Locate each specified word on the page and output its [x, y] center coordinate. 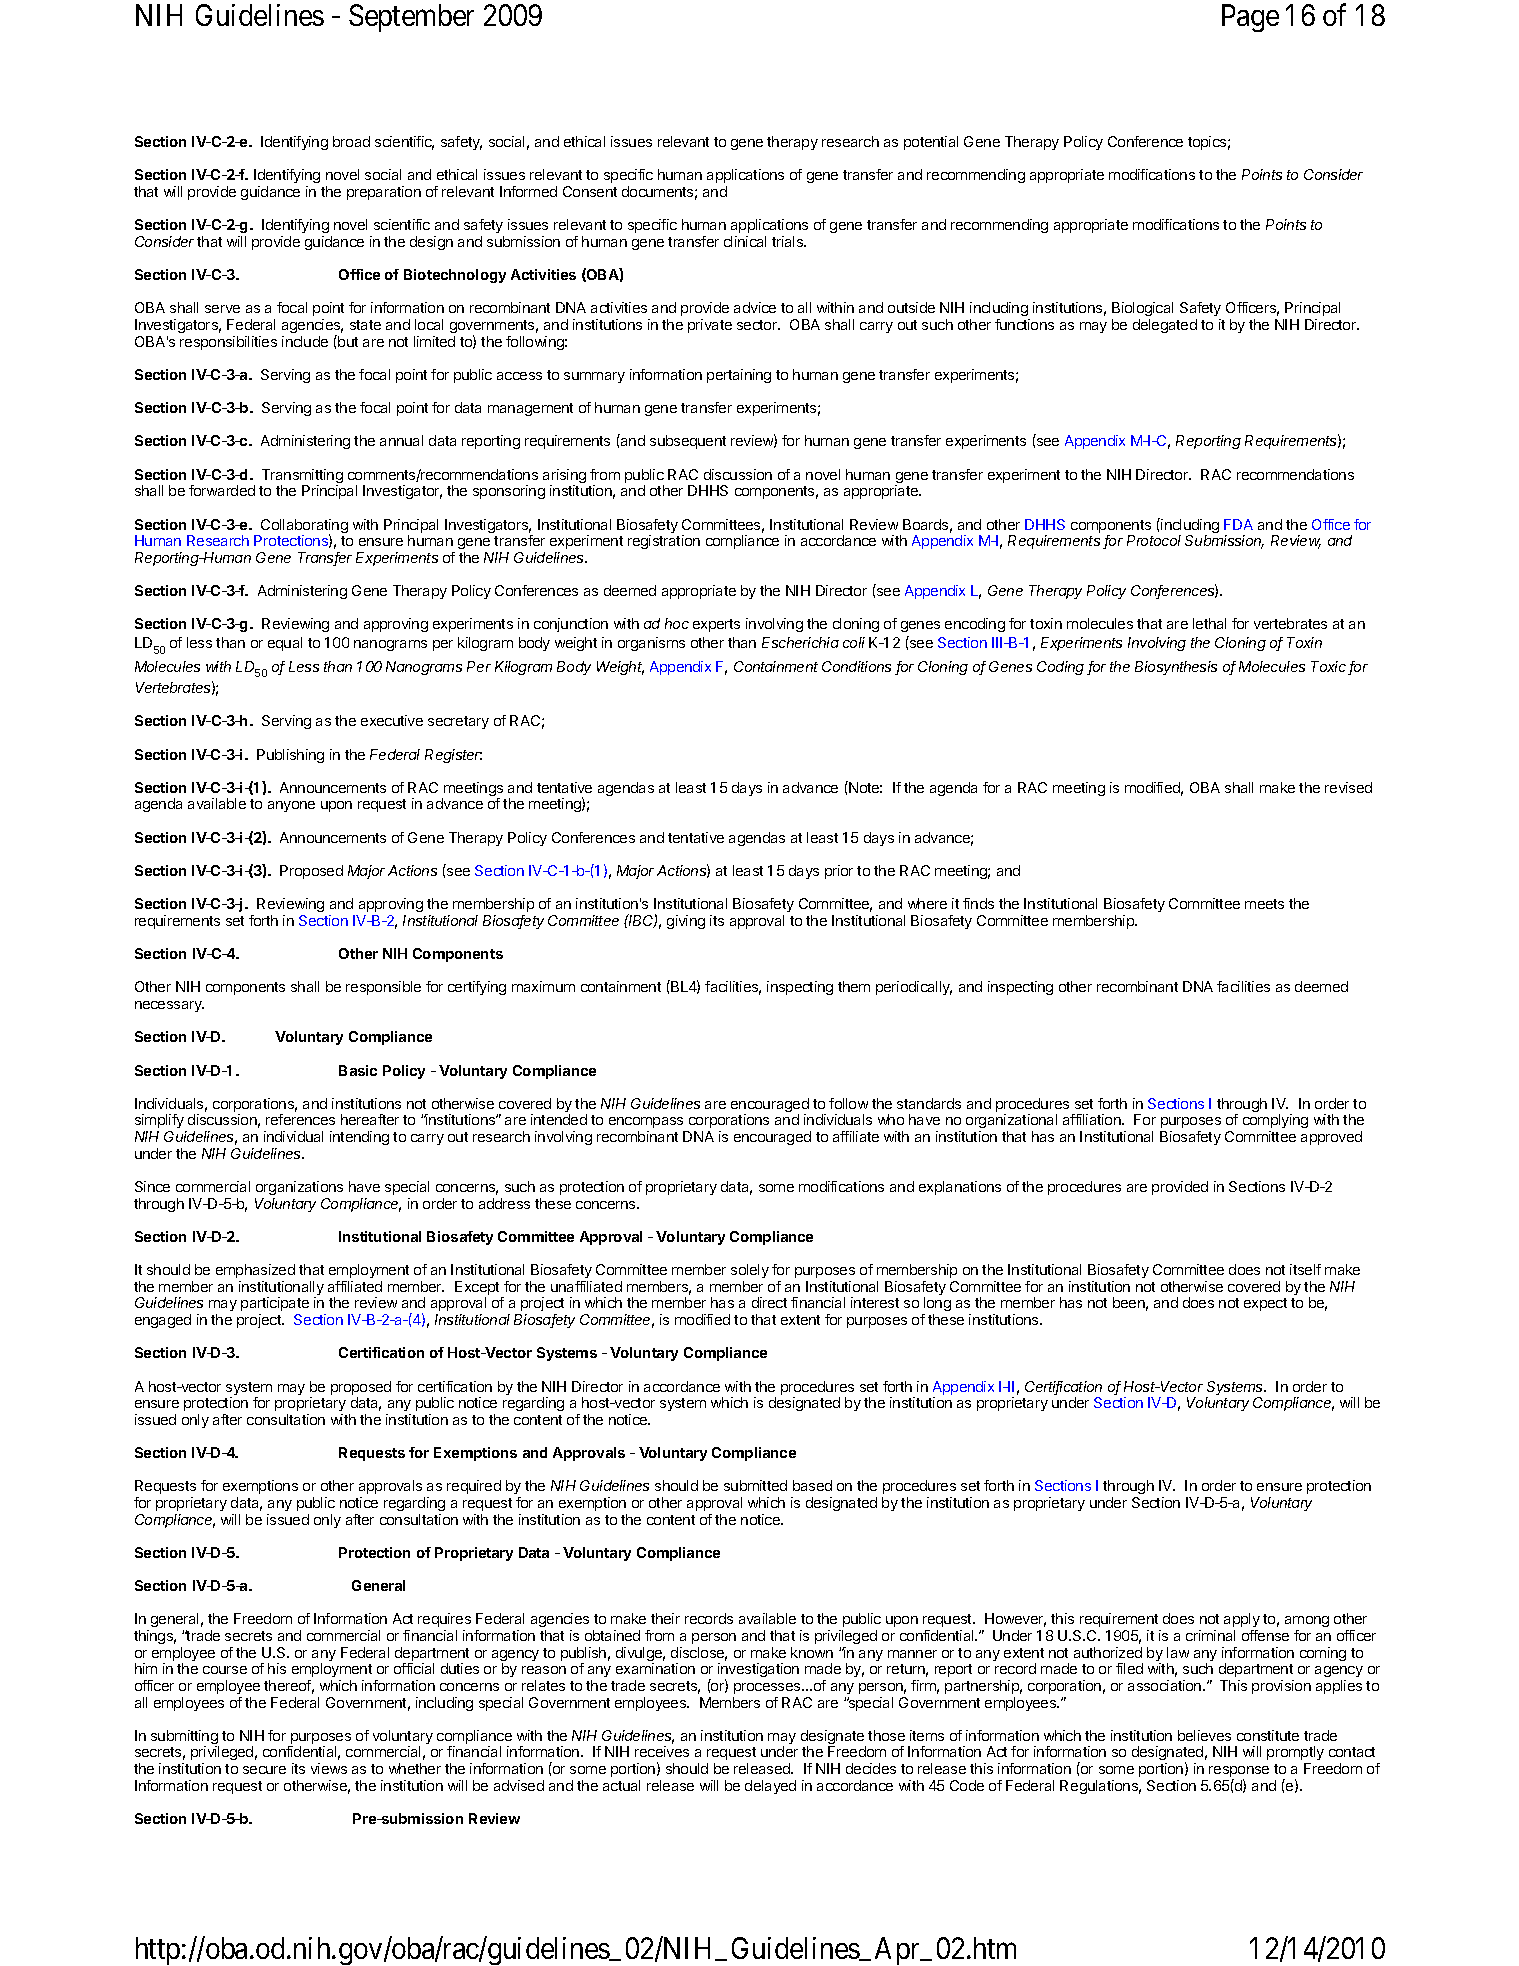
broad [351, 141]
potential [931, 143]
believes [1204, 1735]
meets [1264, 904]
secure [264, 1770]
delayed [770, 1787]
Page [1250, 18]
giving [686, 922]
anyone [291, 806]
